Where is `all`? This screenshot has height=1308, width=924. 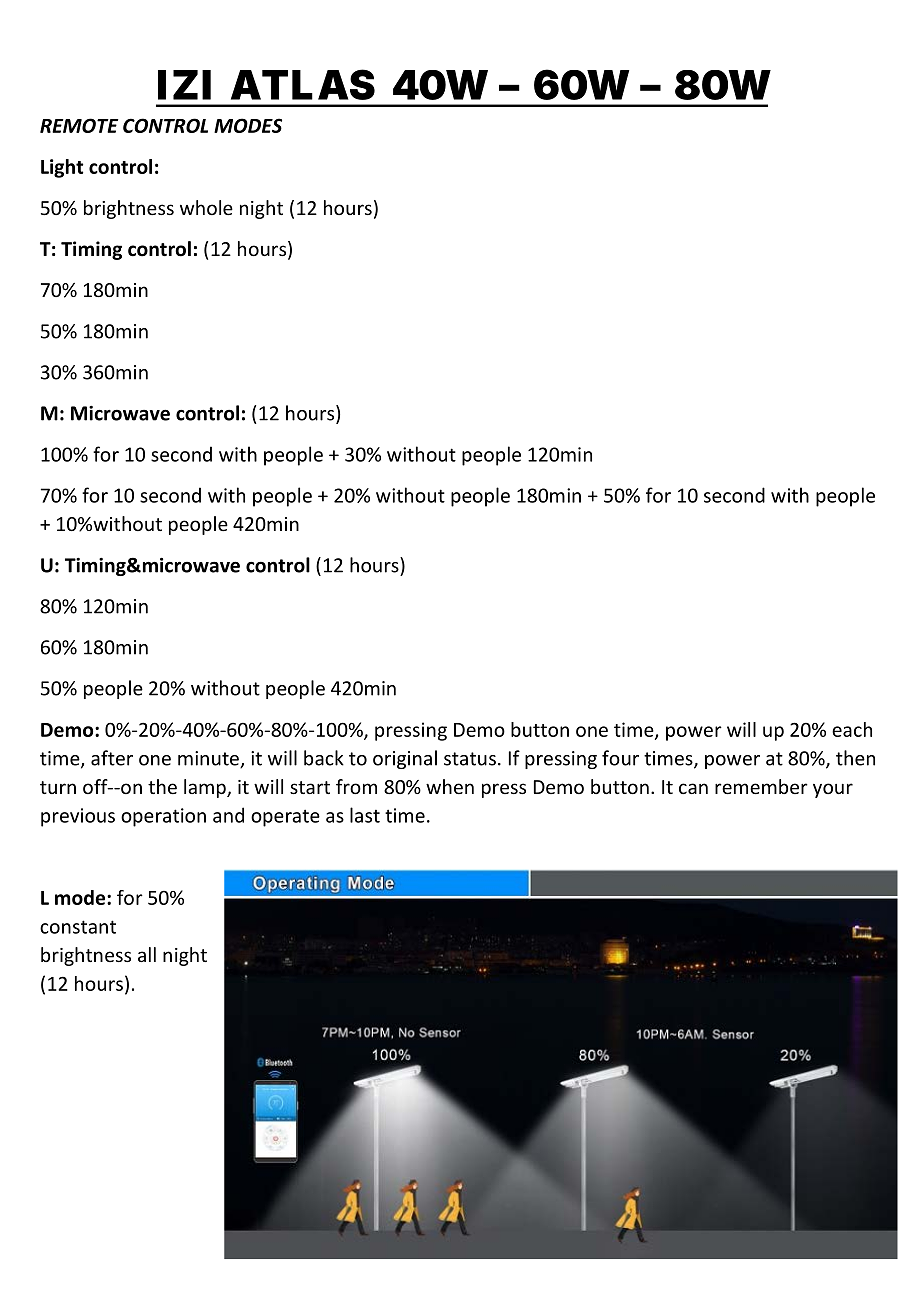
all is located at coordinates (147, 954).
